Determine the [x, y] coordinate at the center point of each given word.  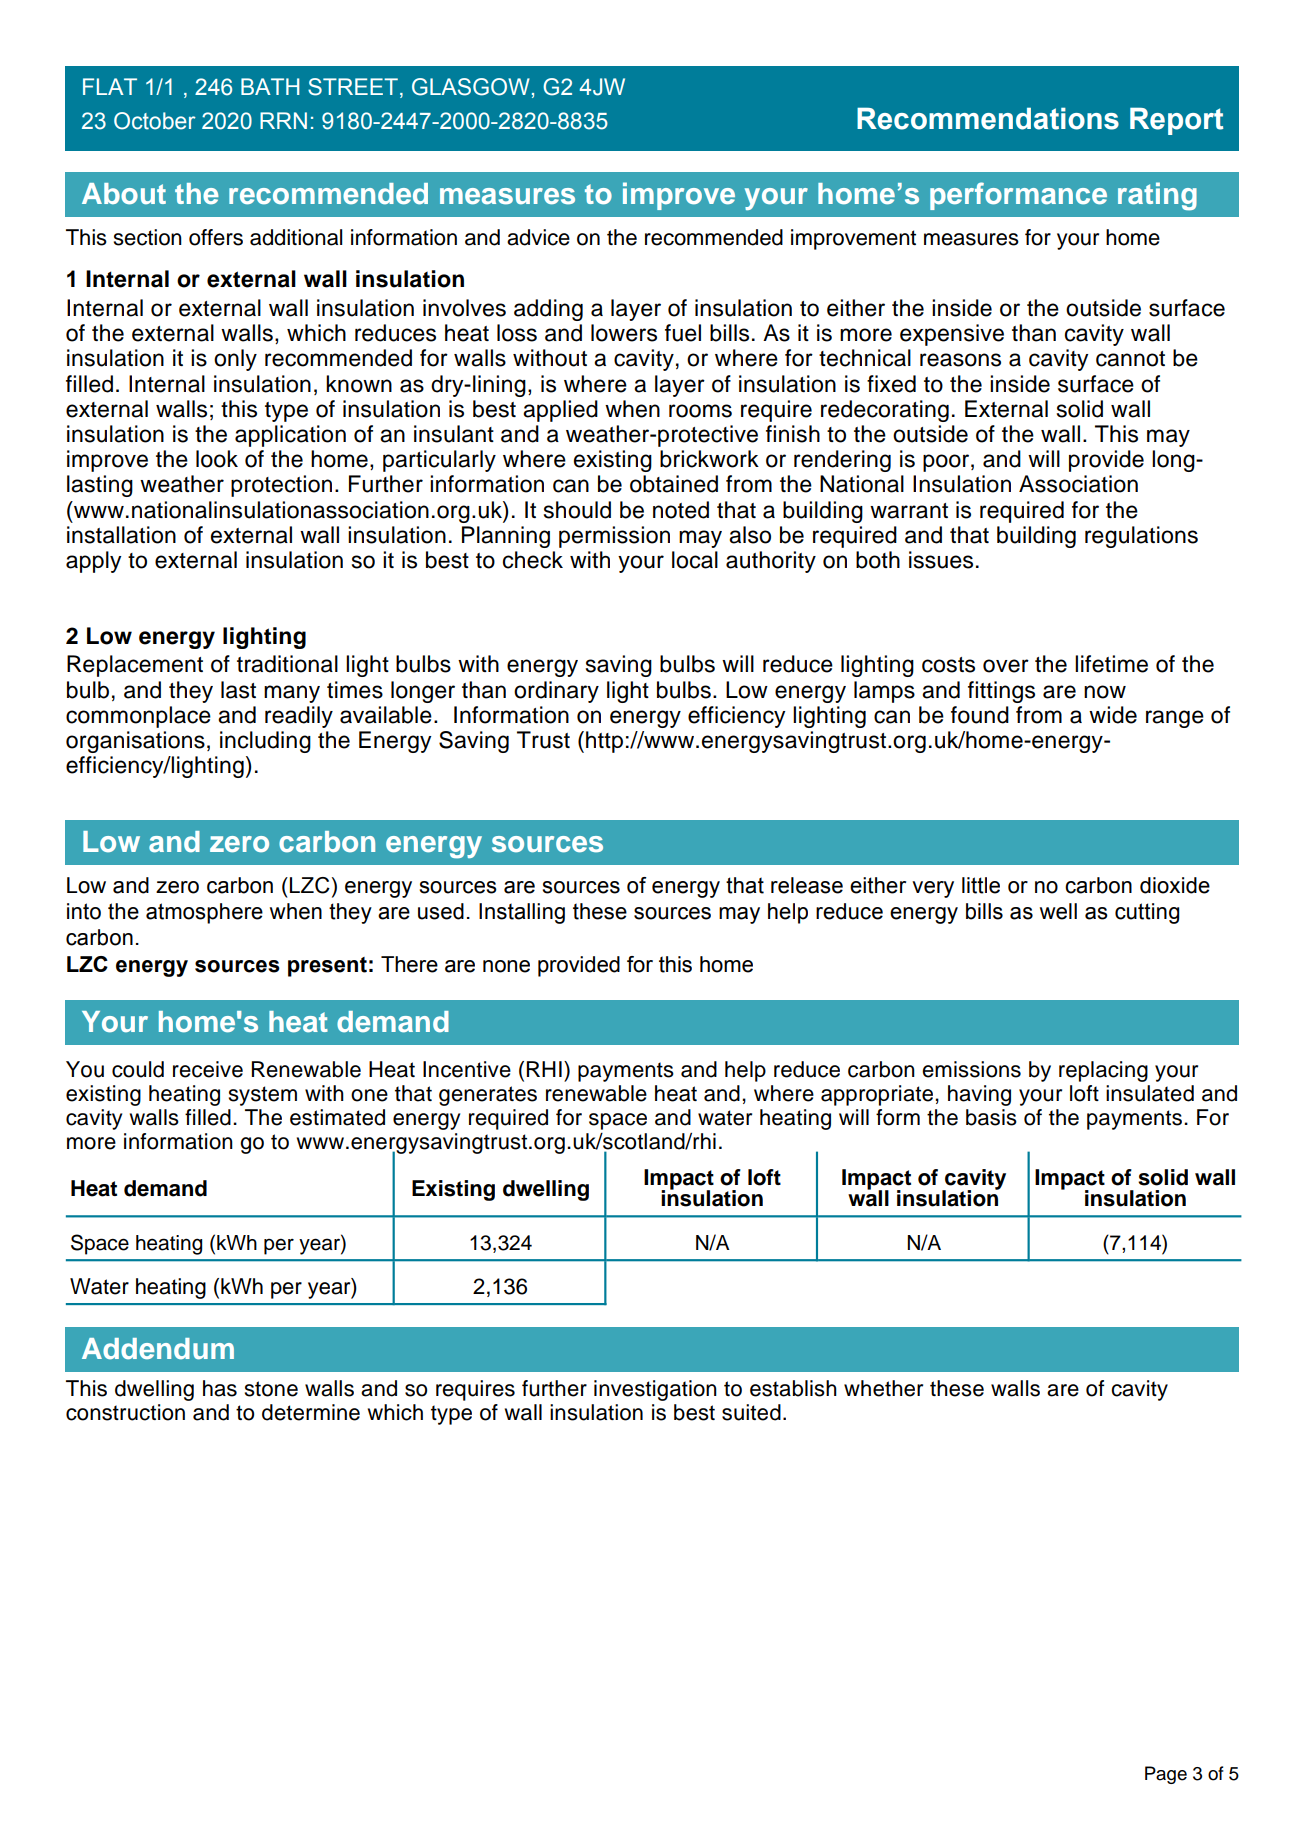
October [155, 121]
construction [125, 1412]
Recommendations [988, 118]
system [263, 1096]
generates [488, 1096]
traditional [287, 664]
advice [538, 237]
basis [991, 1117]
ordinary [556, 692]
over [1006, 666]
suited [751, 1412]
